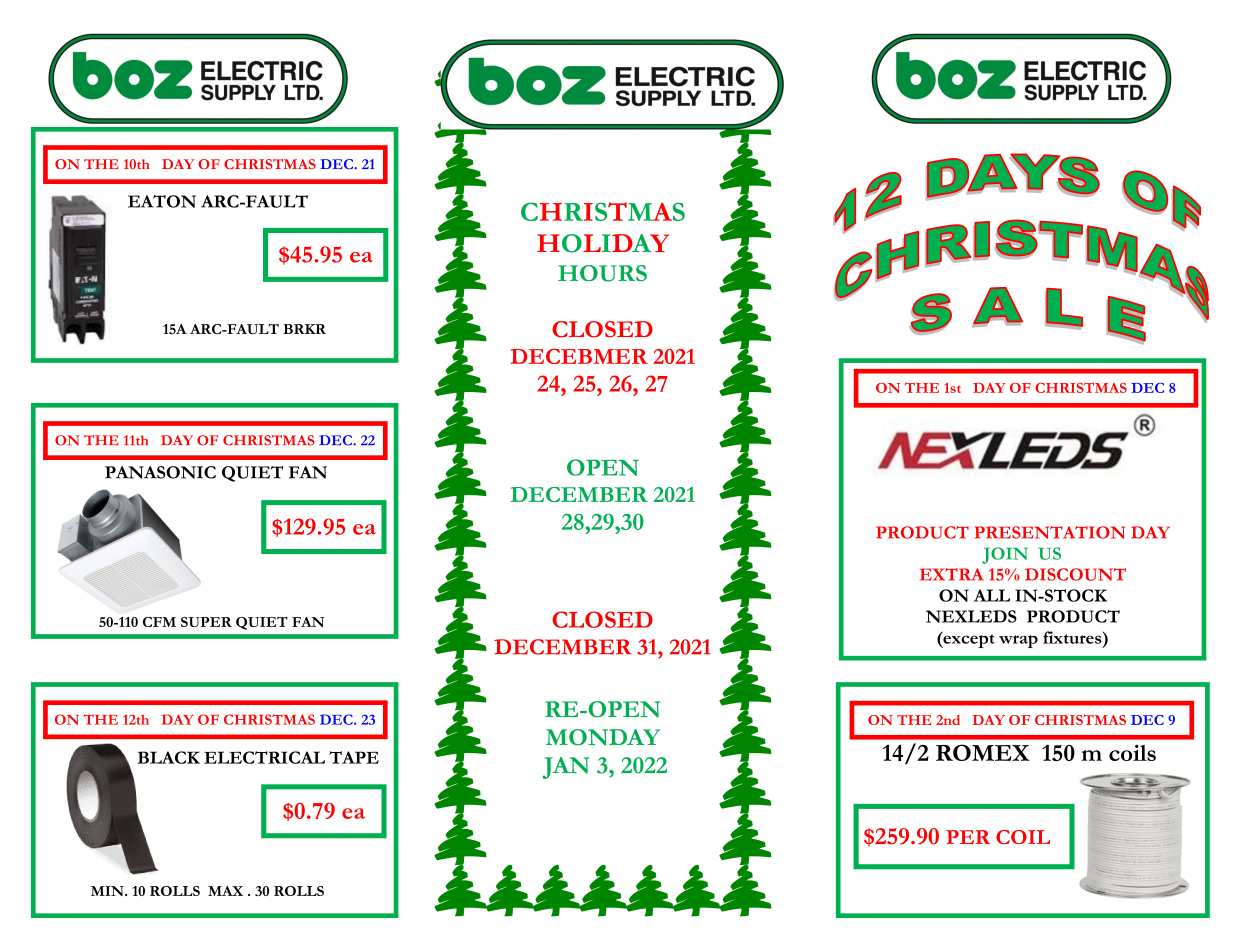 This screenshot has width=1233, height=952. What do you see at coordinates (206, 622) in the screenshot?
I see `SUPER` at bounding box center [206, 622].
